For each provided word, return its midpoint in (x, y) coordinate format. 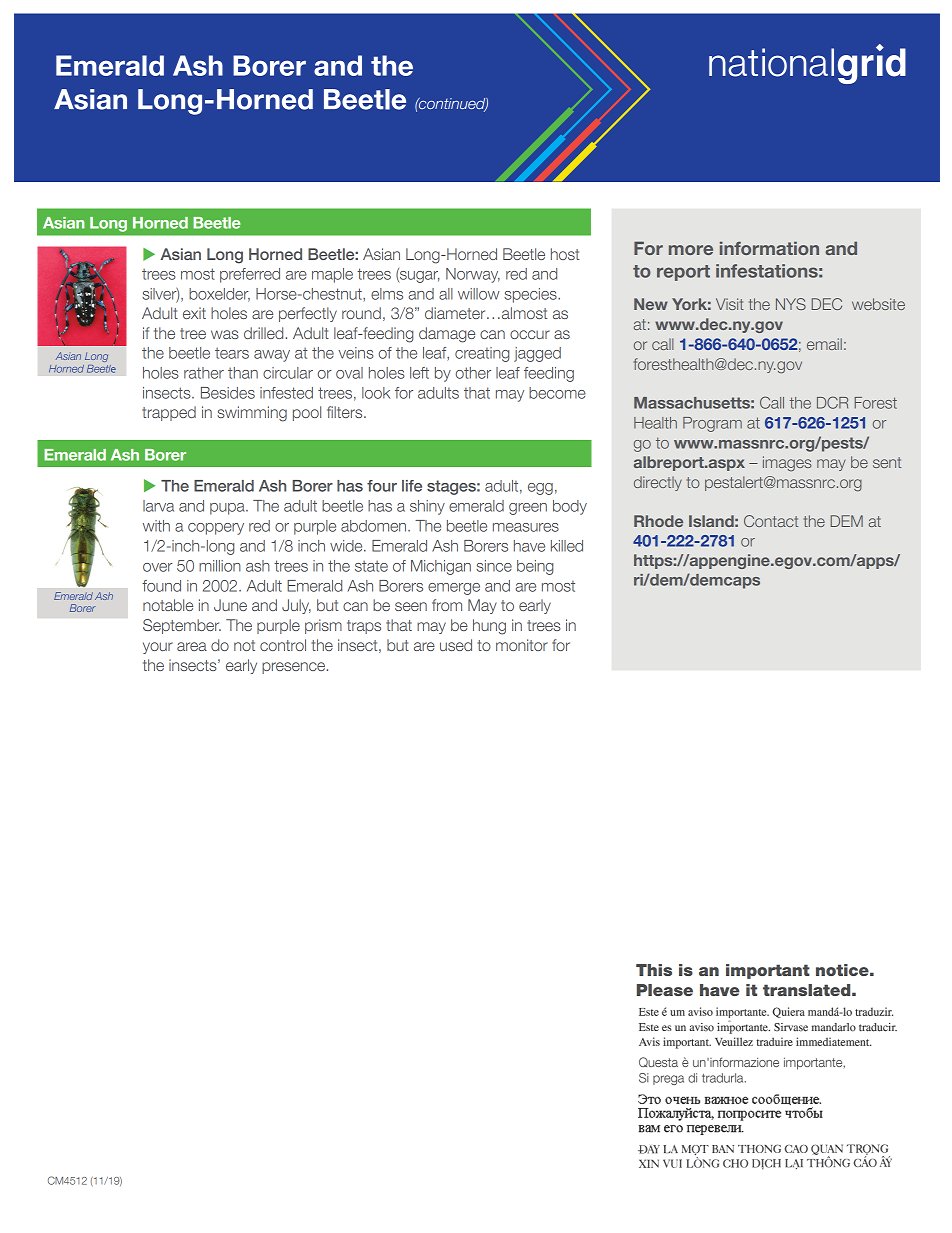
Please (665, 990)
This (654, 970)
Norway (473, 275)
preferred (250, 275)
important (768, 971)
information (769, 248)
